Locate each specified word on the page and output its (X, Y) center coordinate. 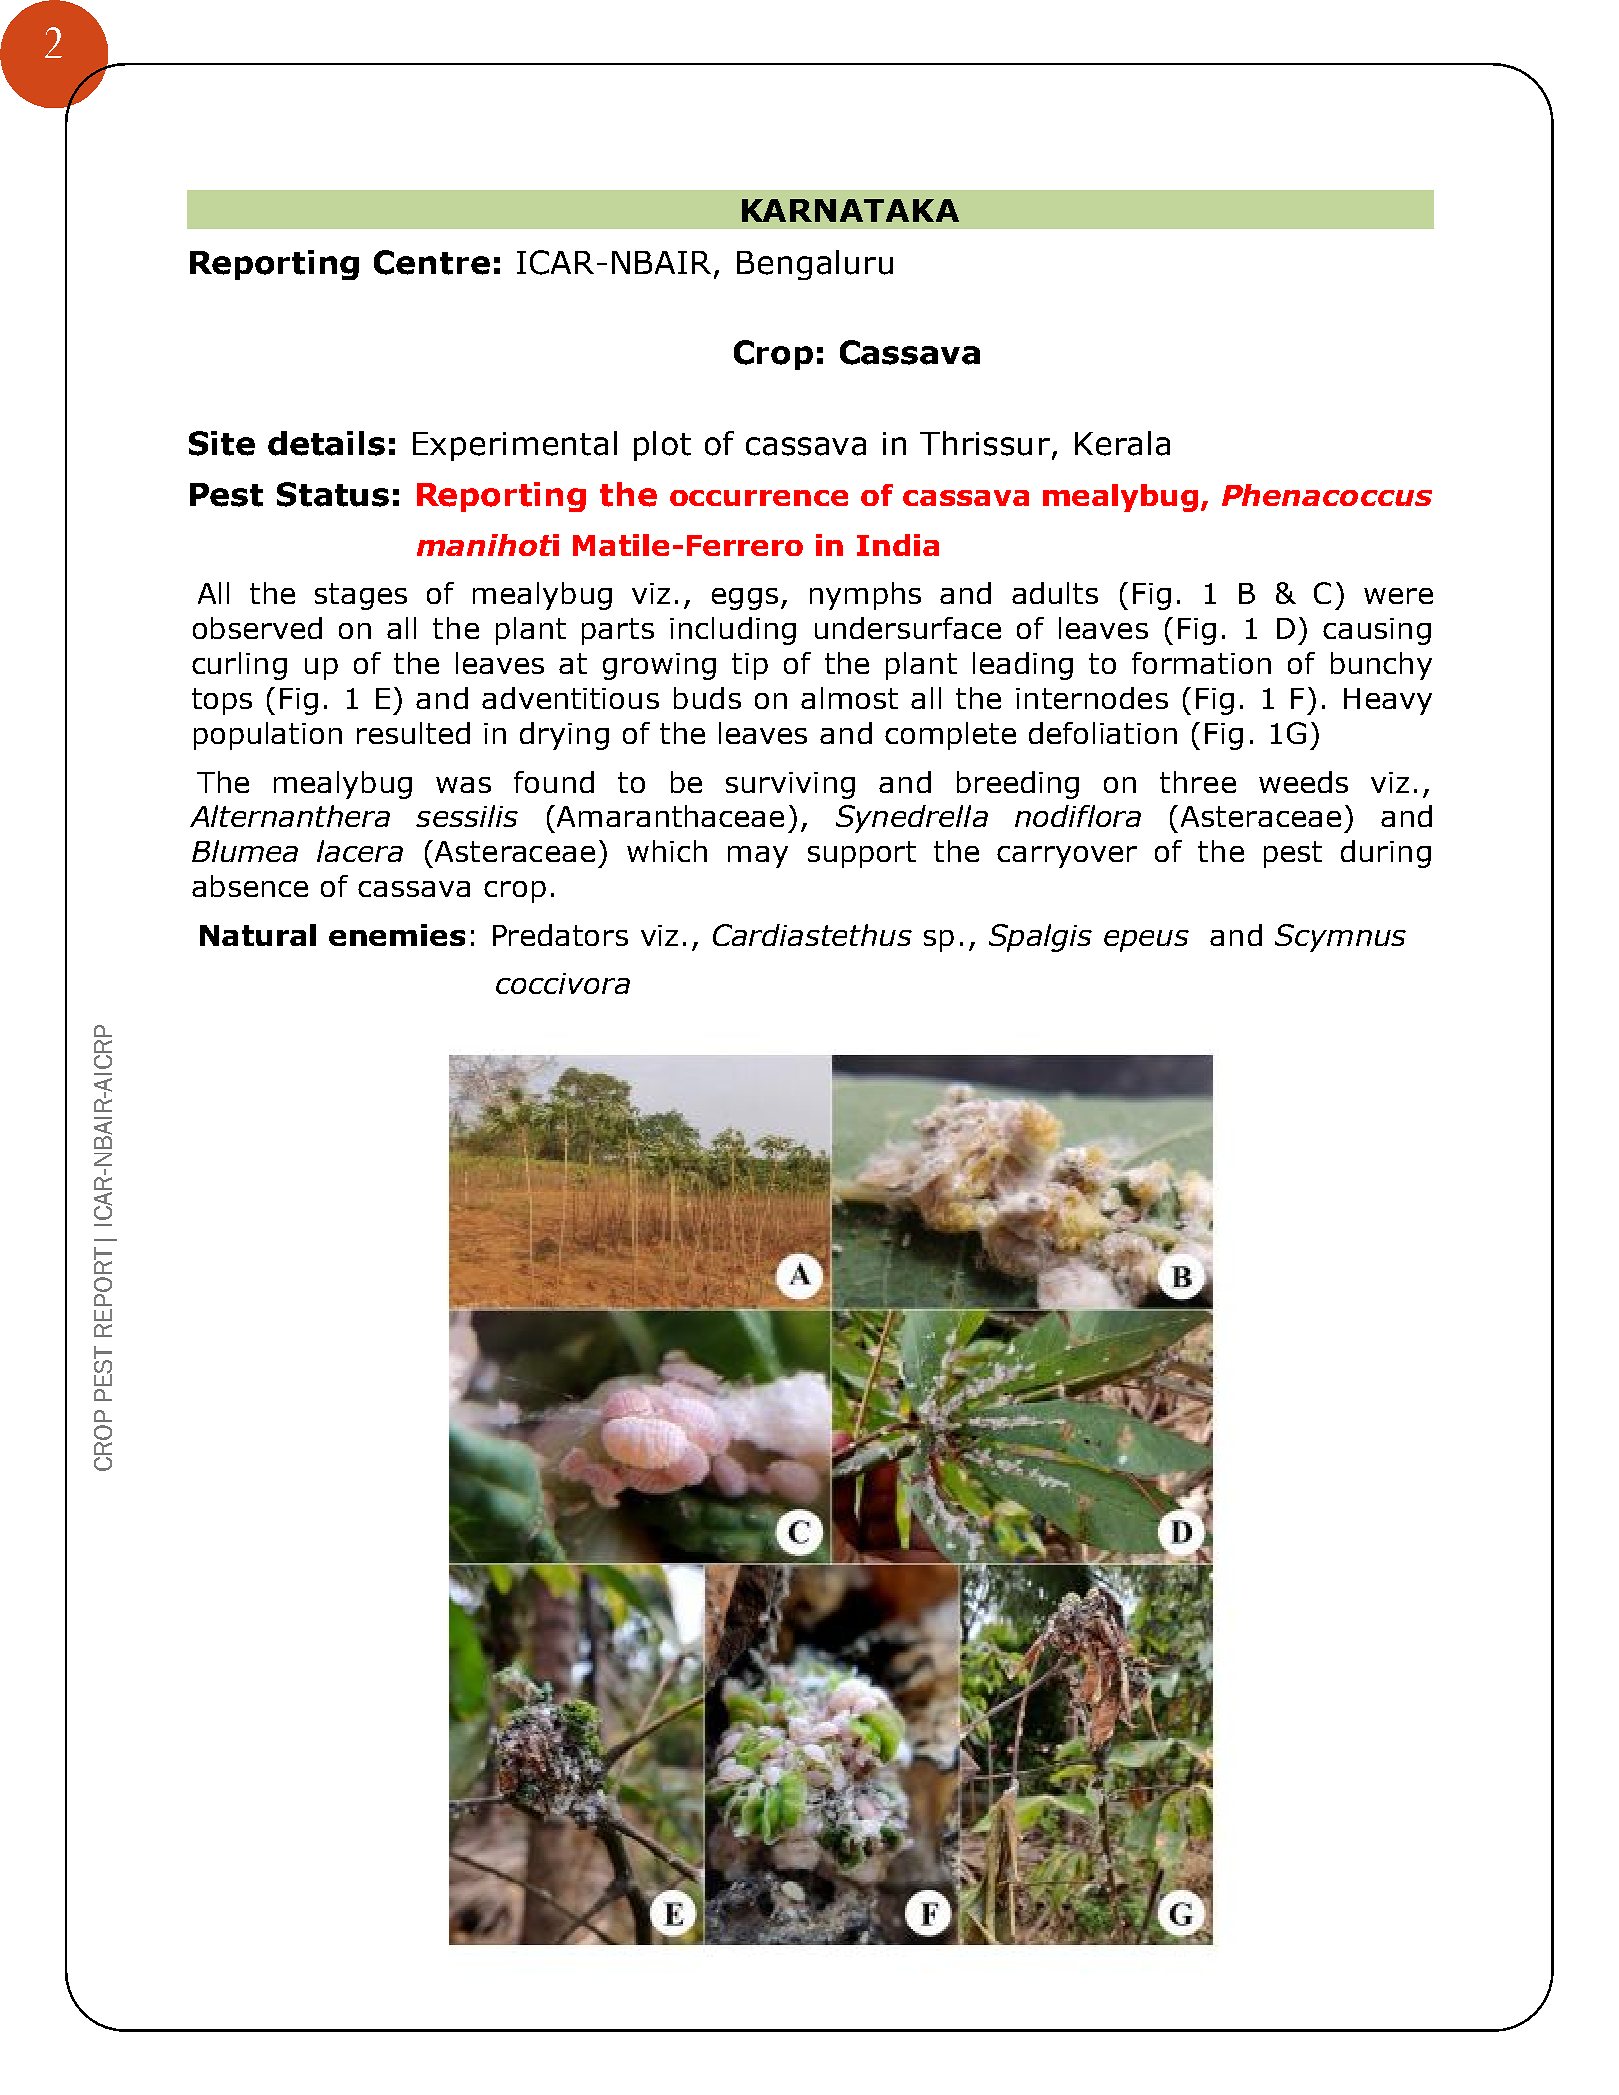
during (1386, 854)
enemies (397, 935)
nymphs (865, 596)
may (758, 857)
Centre (432, 262)
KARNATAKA (850, 210)
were (1398, 596)
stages (361, 596)
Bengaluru (815, 265)
